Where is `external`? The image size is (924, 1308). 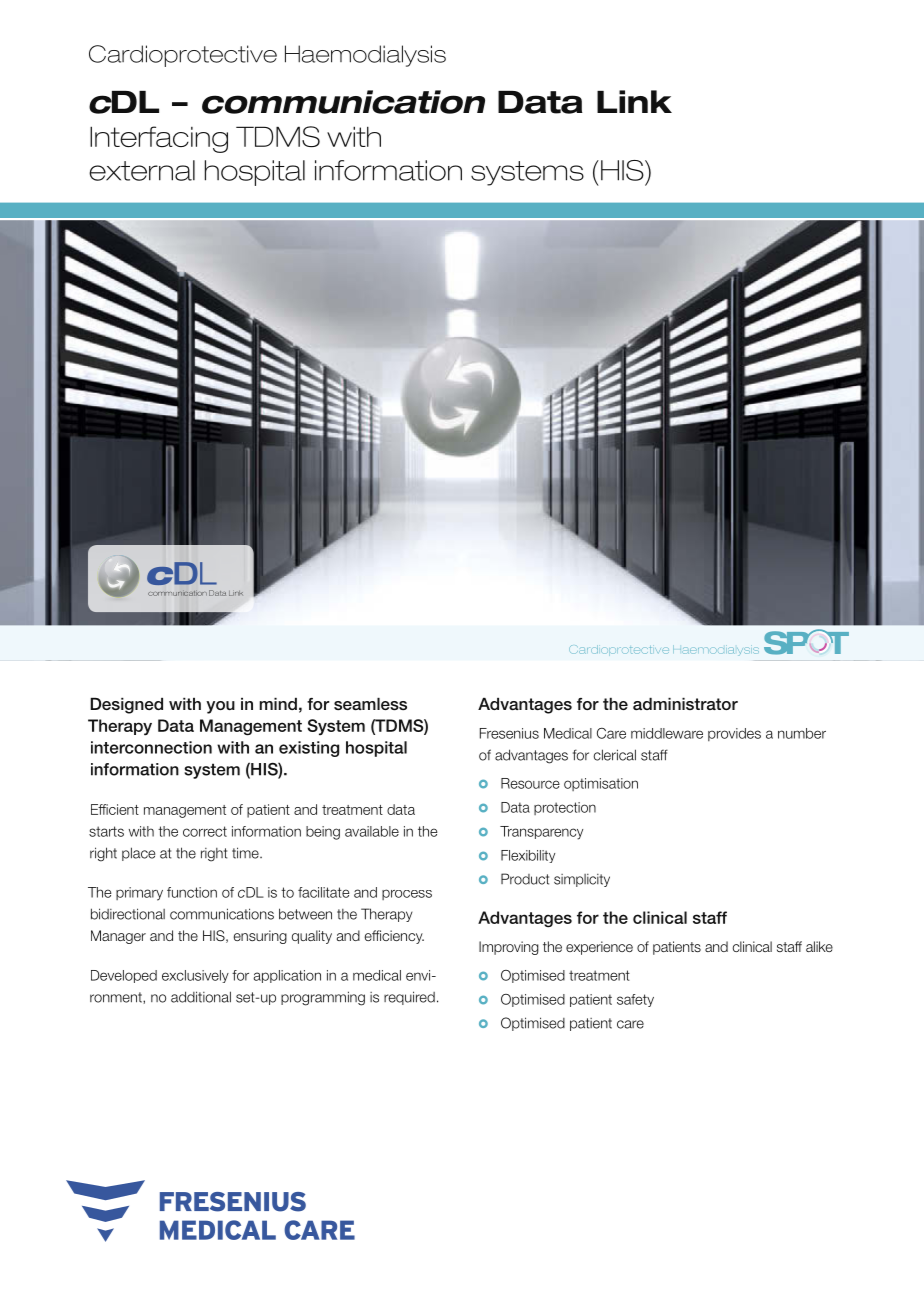
external is located at coordinates (142, 170).
